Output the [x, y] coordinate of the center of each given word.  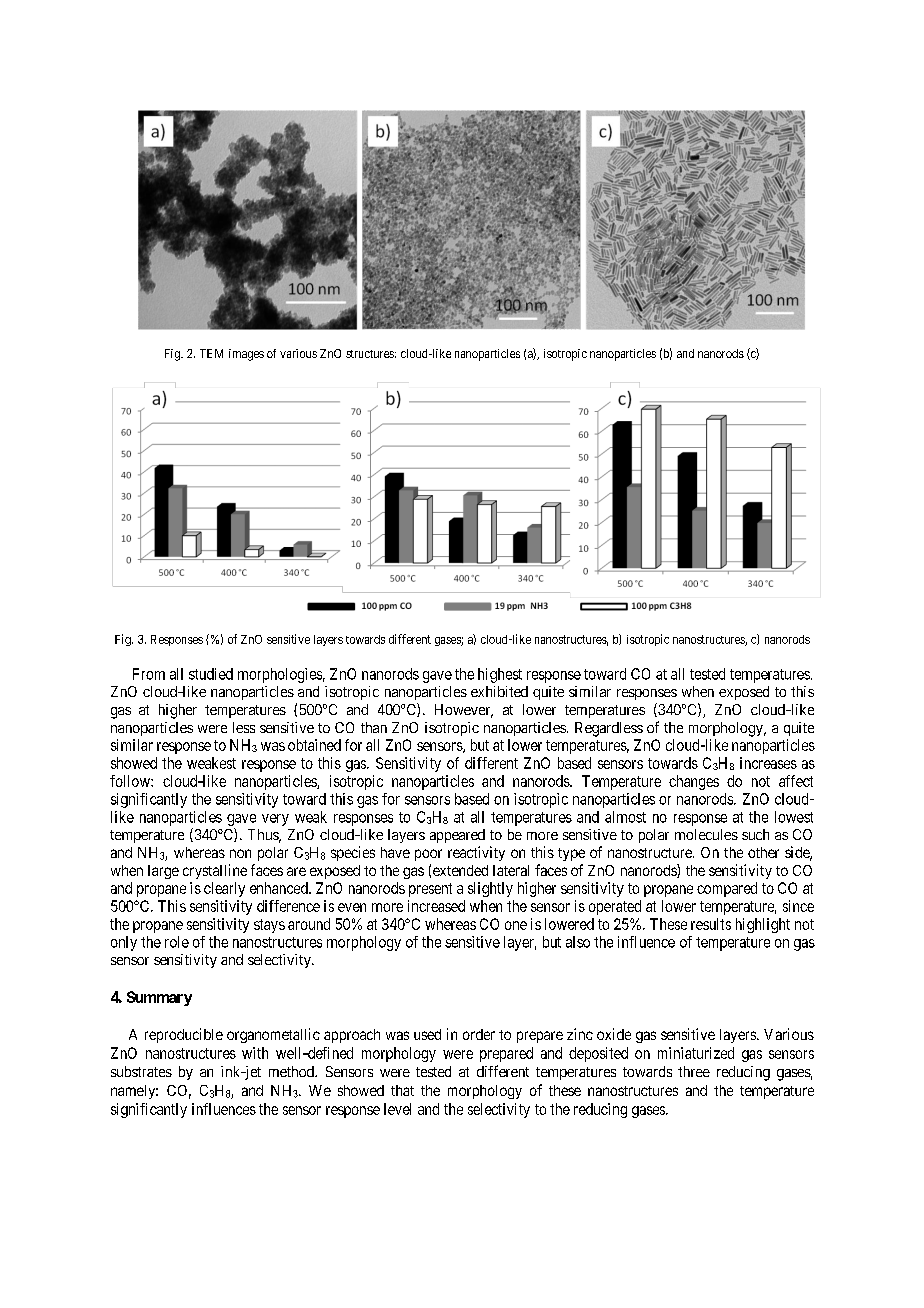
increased [436, 906]
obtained [314, 745]
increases [768, 763]
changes [694, 782]
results [711, 924]
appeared [457, 836]
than [374, 727]
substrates [141, 1071]
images [246, 355]
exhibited [499, 691]
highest [500, 675]
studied [211, 674]
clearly [224, 889]
